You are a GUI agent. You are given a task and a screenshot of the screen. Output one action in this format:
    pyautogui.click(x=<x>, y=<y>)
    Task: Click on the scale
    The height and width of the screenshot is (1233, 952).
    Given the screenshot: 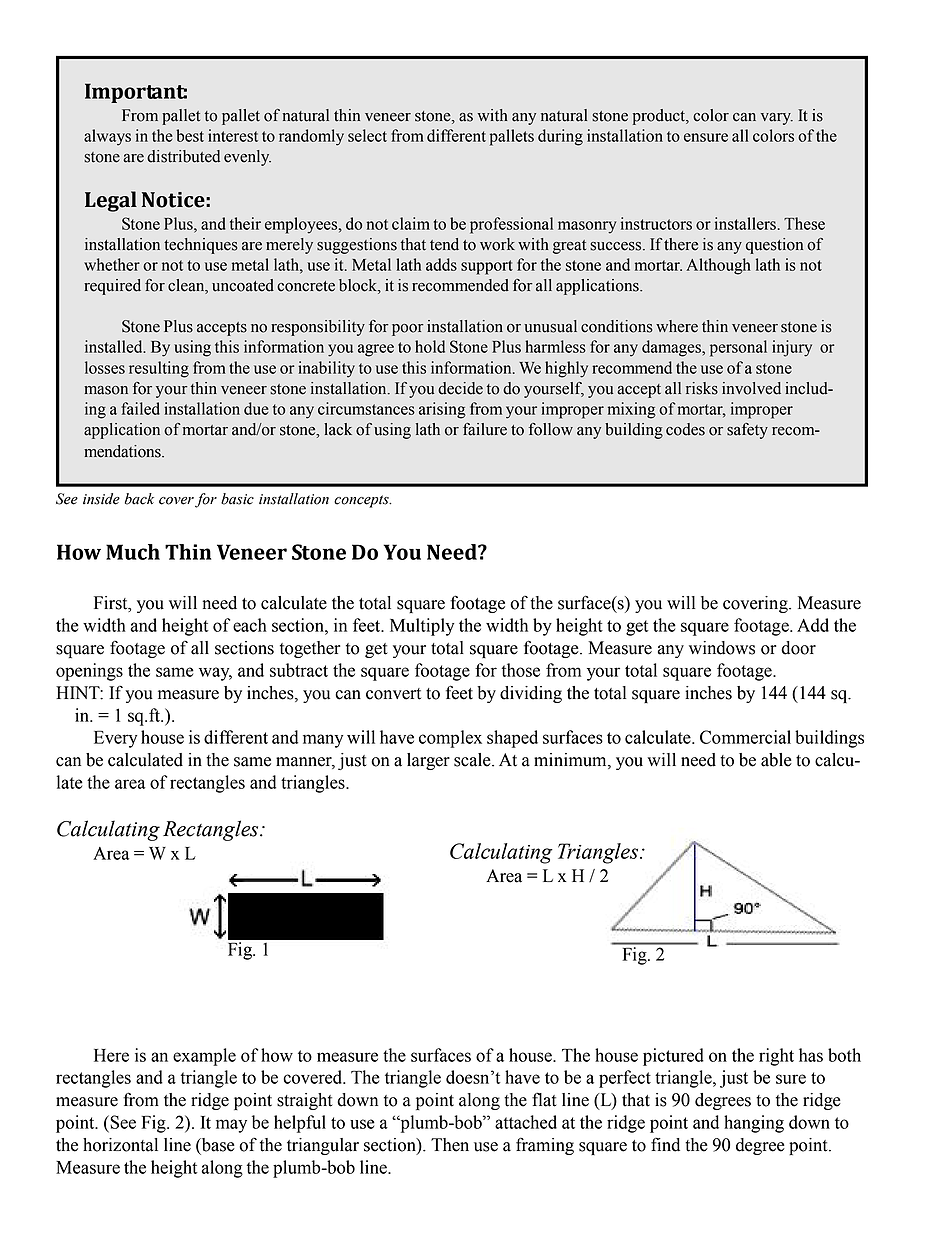 What is the action you would take?
    pyautogui.click(x=473, y=760)
